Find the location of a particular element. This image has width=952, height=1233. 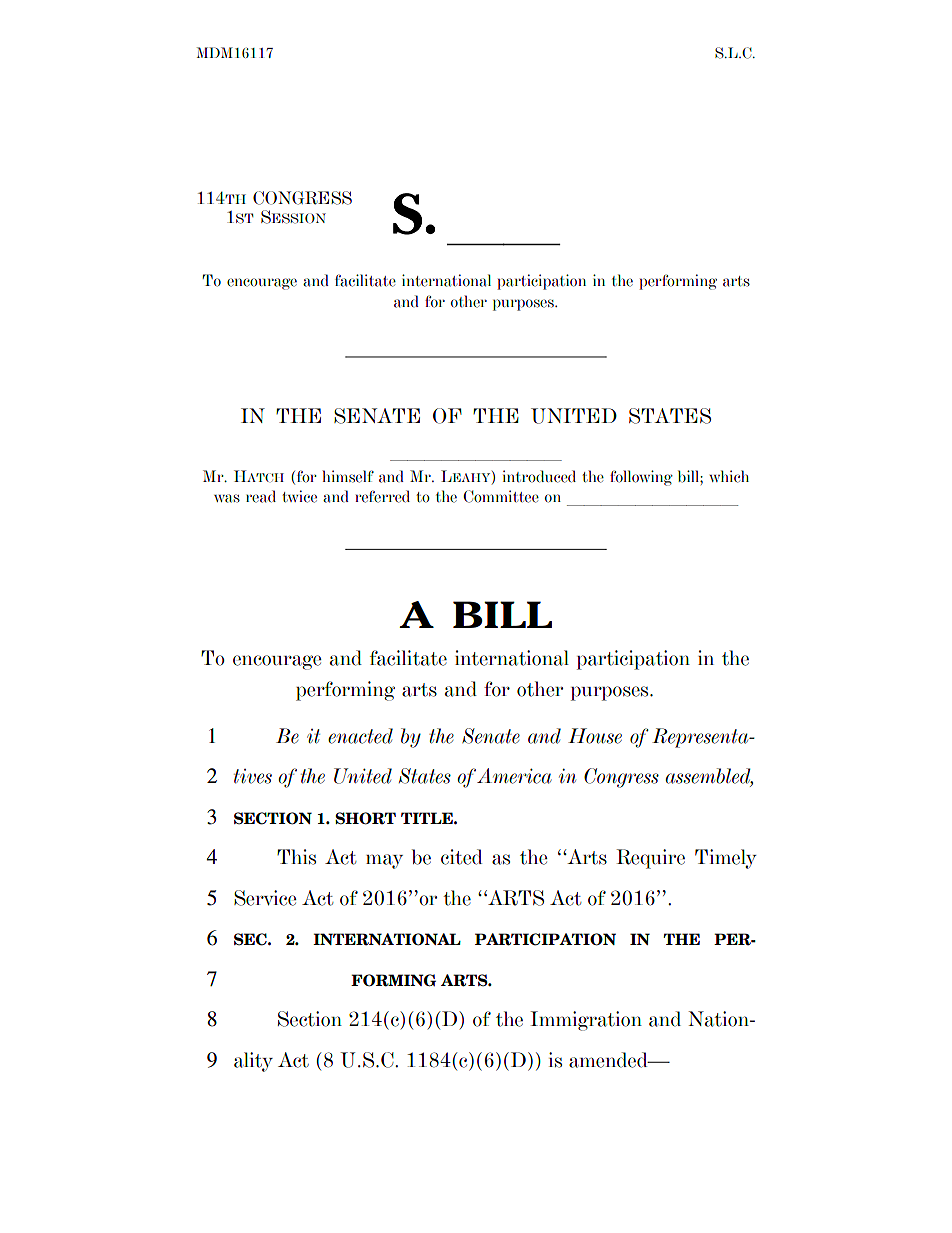

America is located at coordinates (514, 776).
